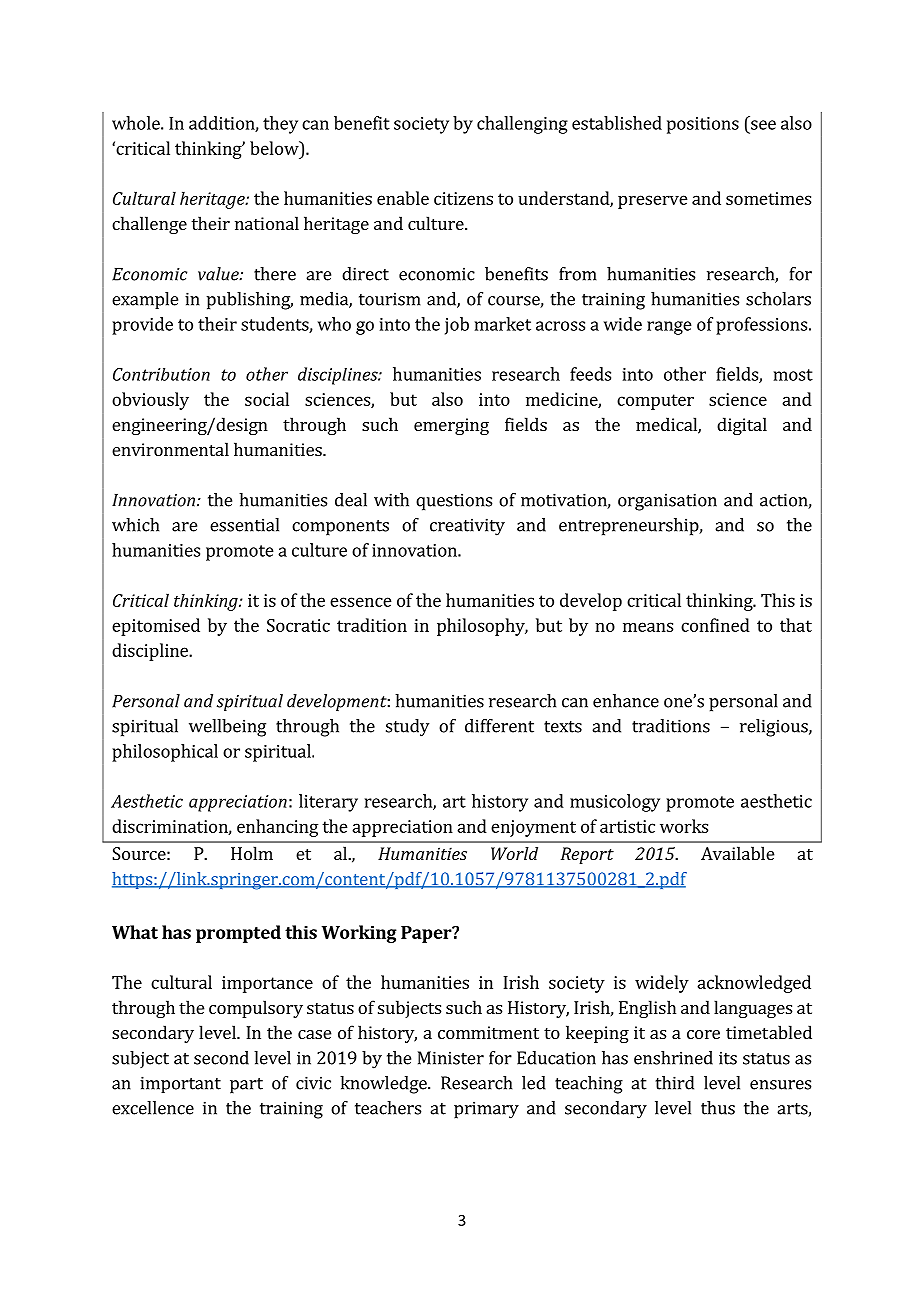 Image resolution: width=924 pixels, height=1307 pixels. What do you see at coordinates (499, 726) in the document?
I see `different` at bounding box center [499, 726].
